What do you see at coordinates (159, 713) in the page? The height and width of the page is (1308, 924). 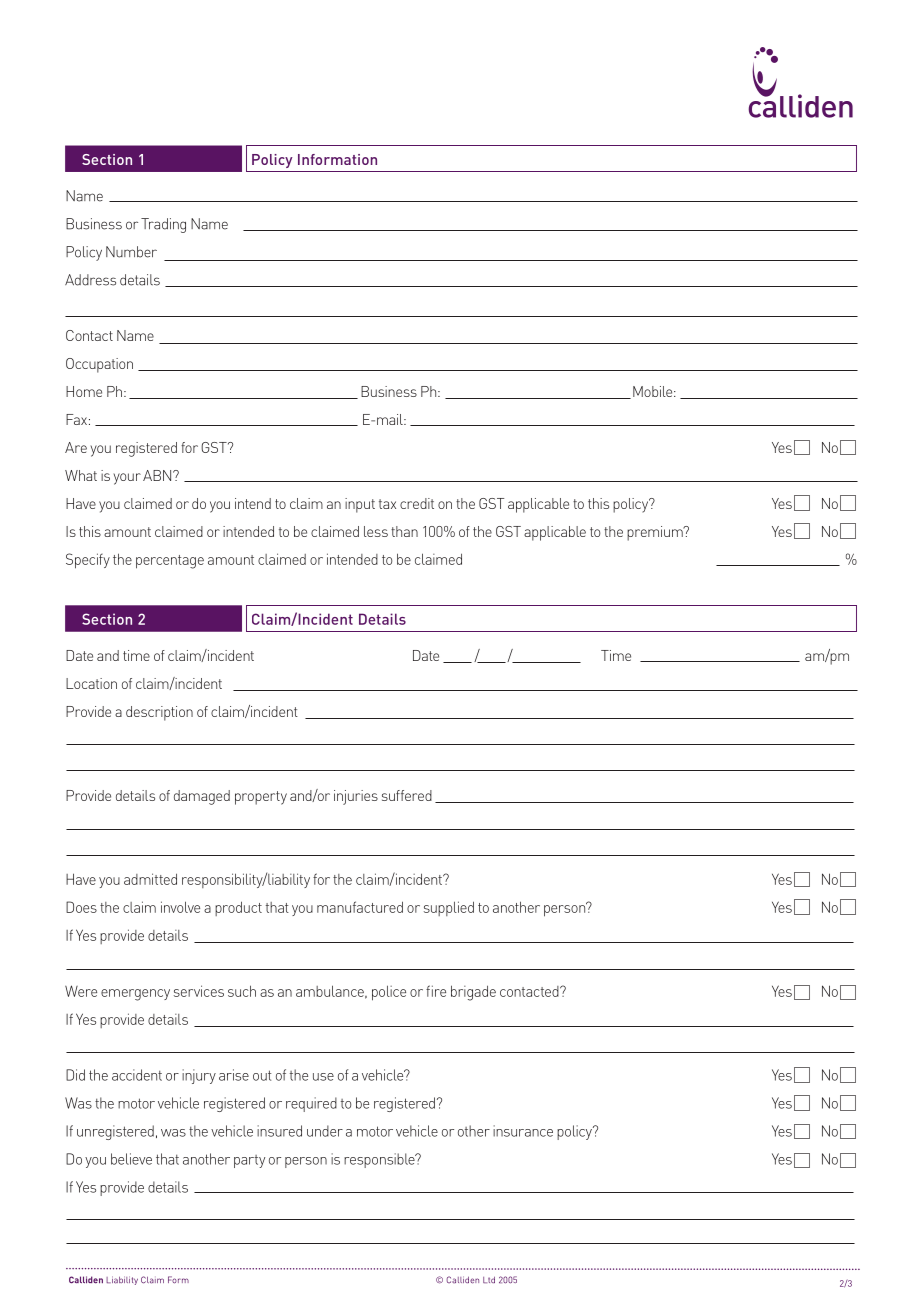 I see `description` at bounding box center [159, 713].
